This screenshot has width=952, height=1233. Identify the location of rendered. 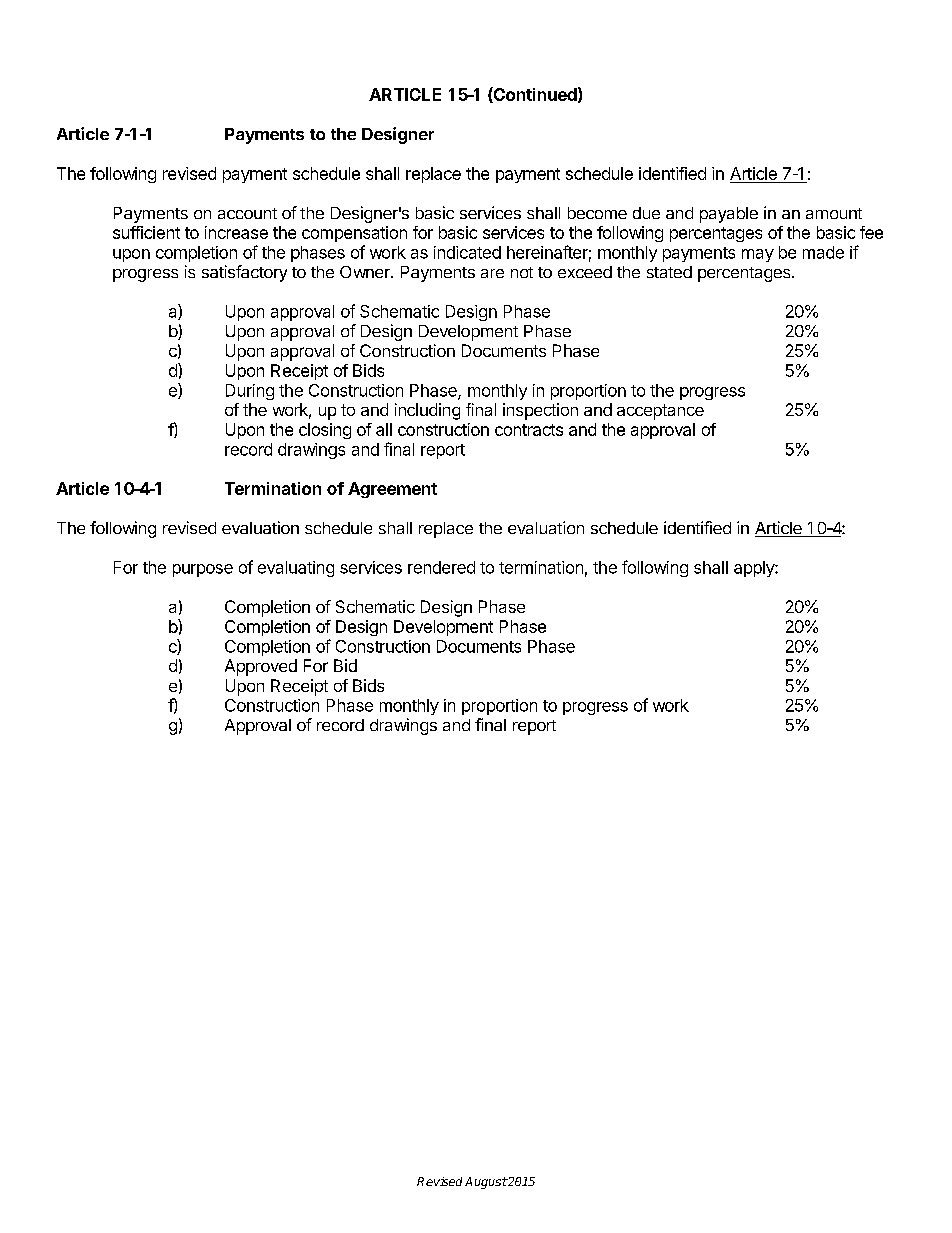
(441, 567).
